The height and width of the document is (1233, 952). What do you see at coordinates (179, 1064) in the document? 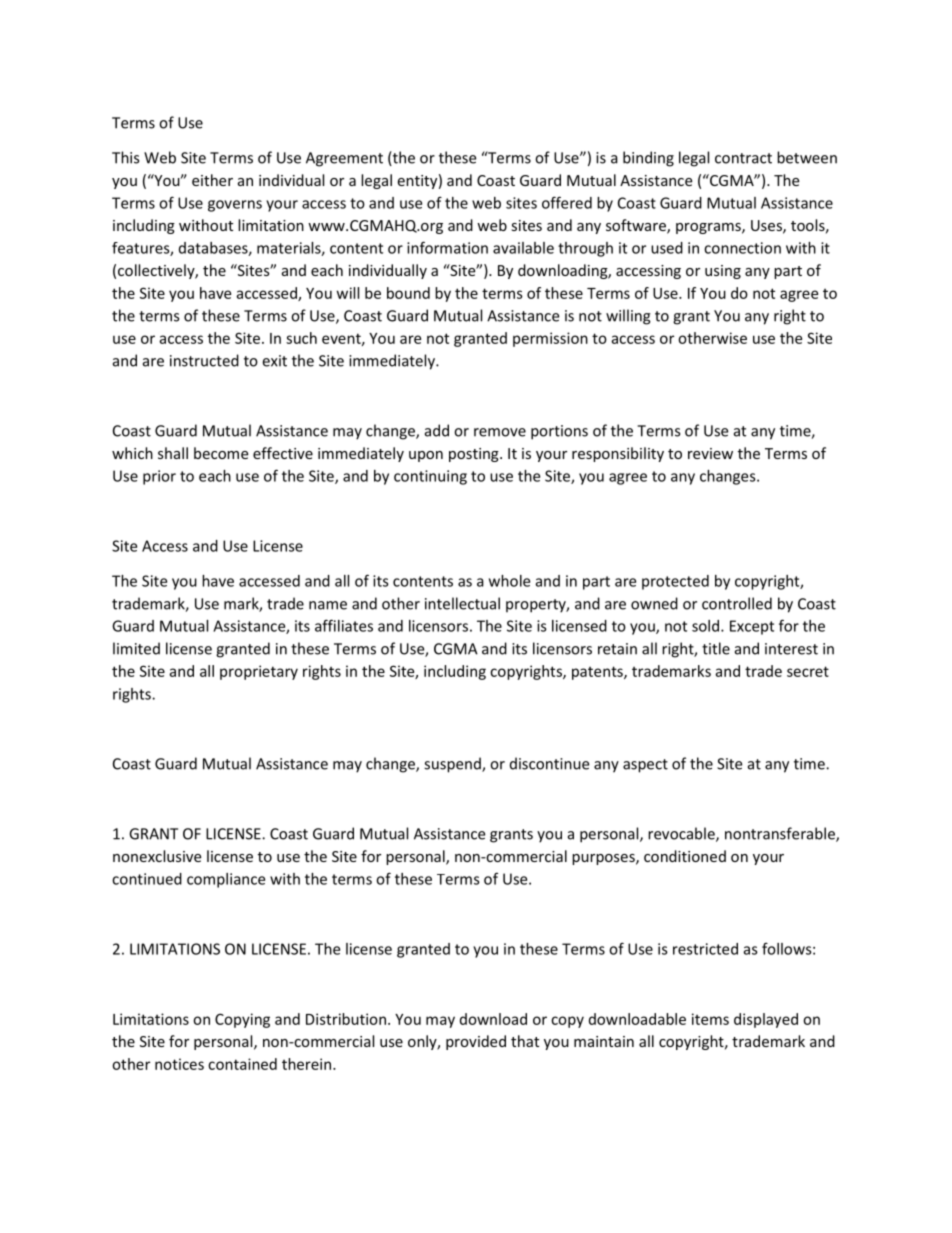
I see `notices` at bounding box center [179, 1064].
